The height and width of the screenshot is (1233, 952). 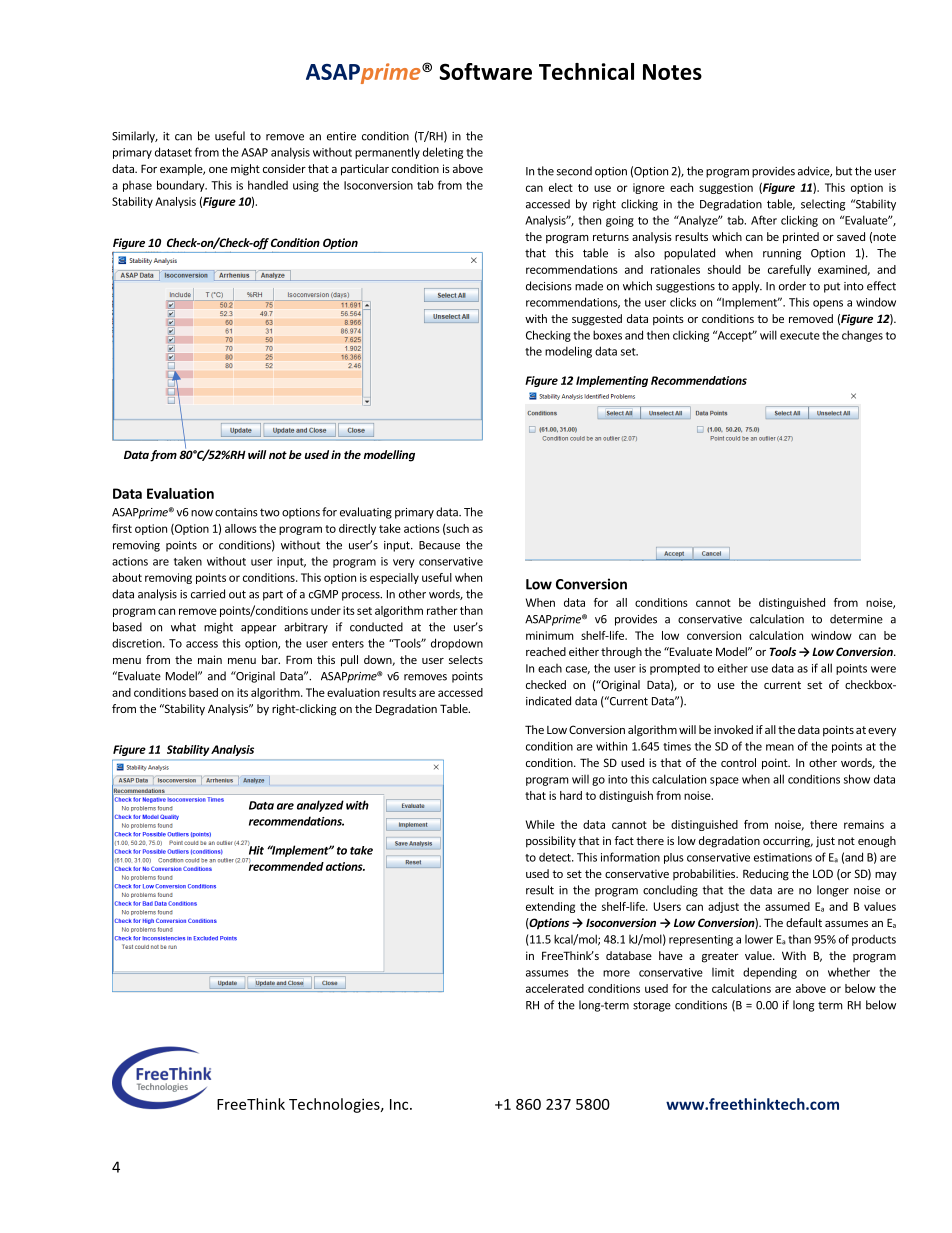 I want to click on were, so click(x=883, y=669).
